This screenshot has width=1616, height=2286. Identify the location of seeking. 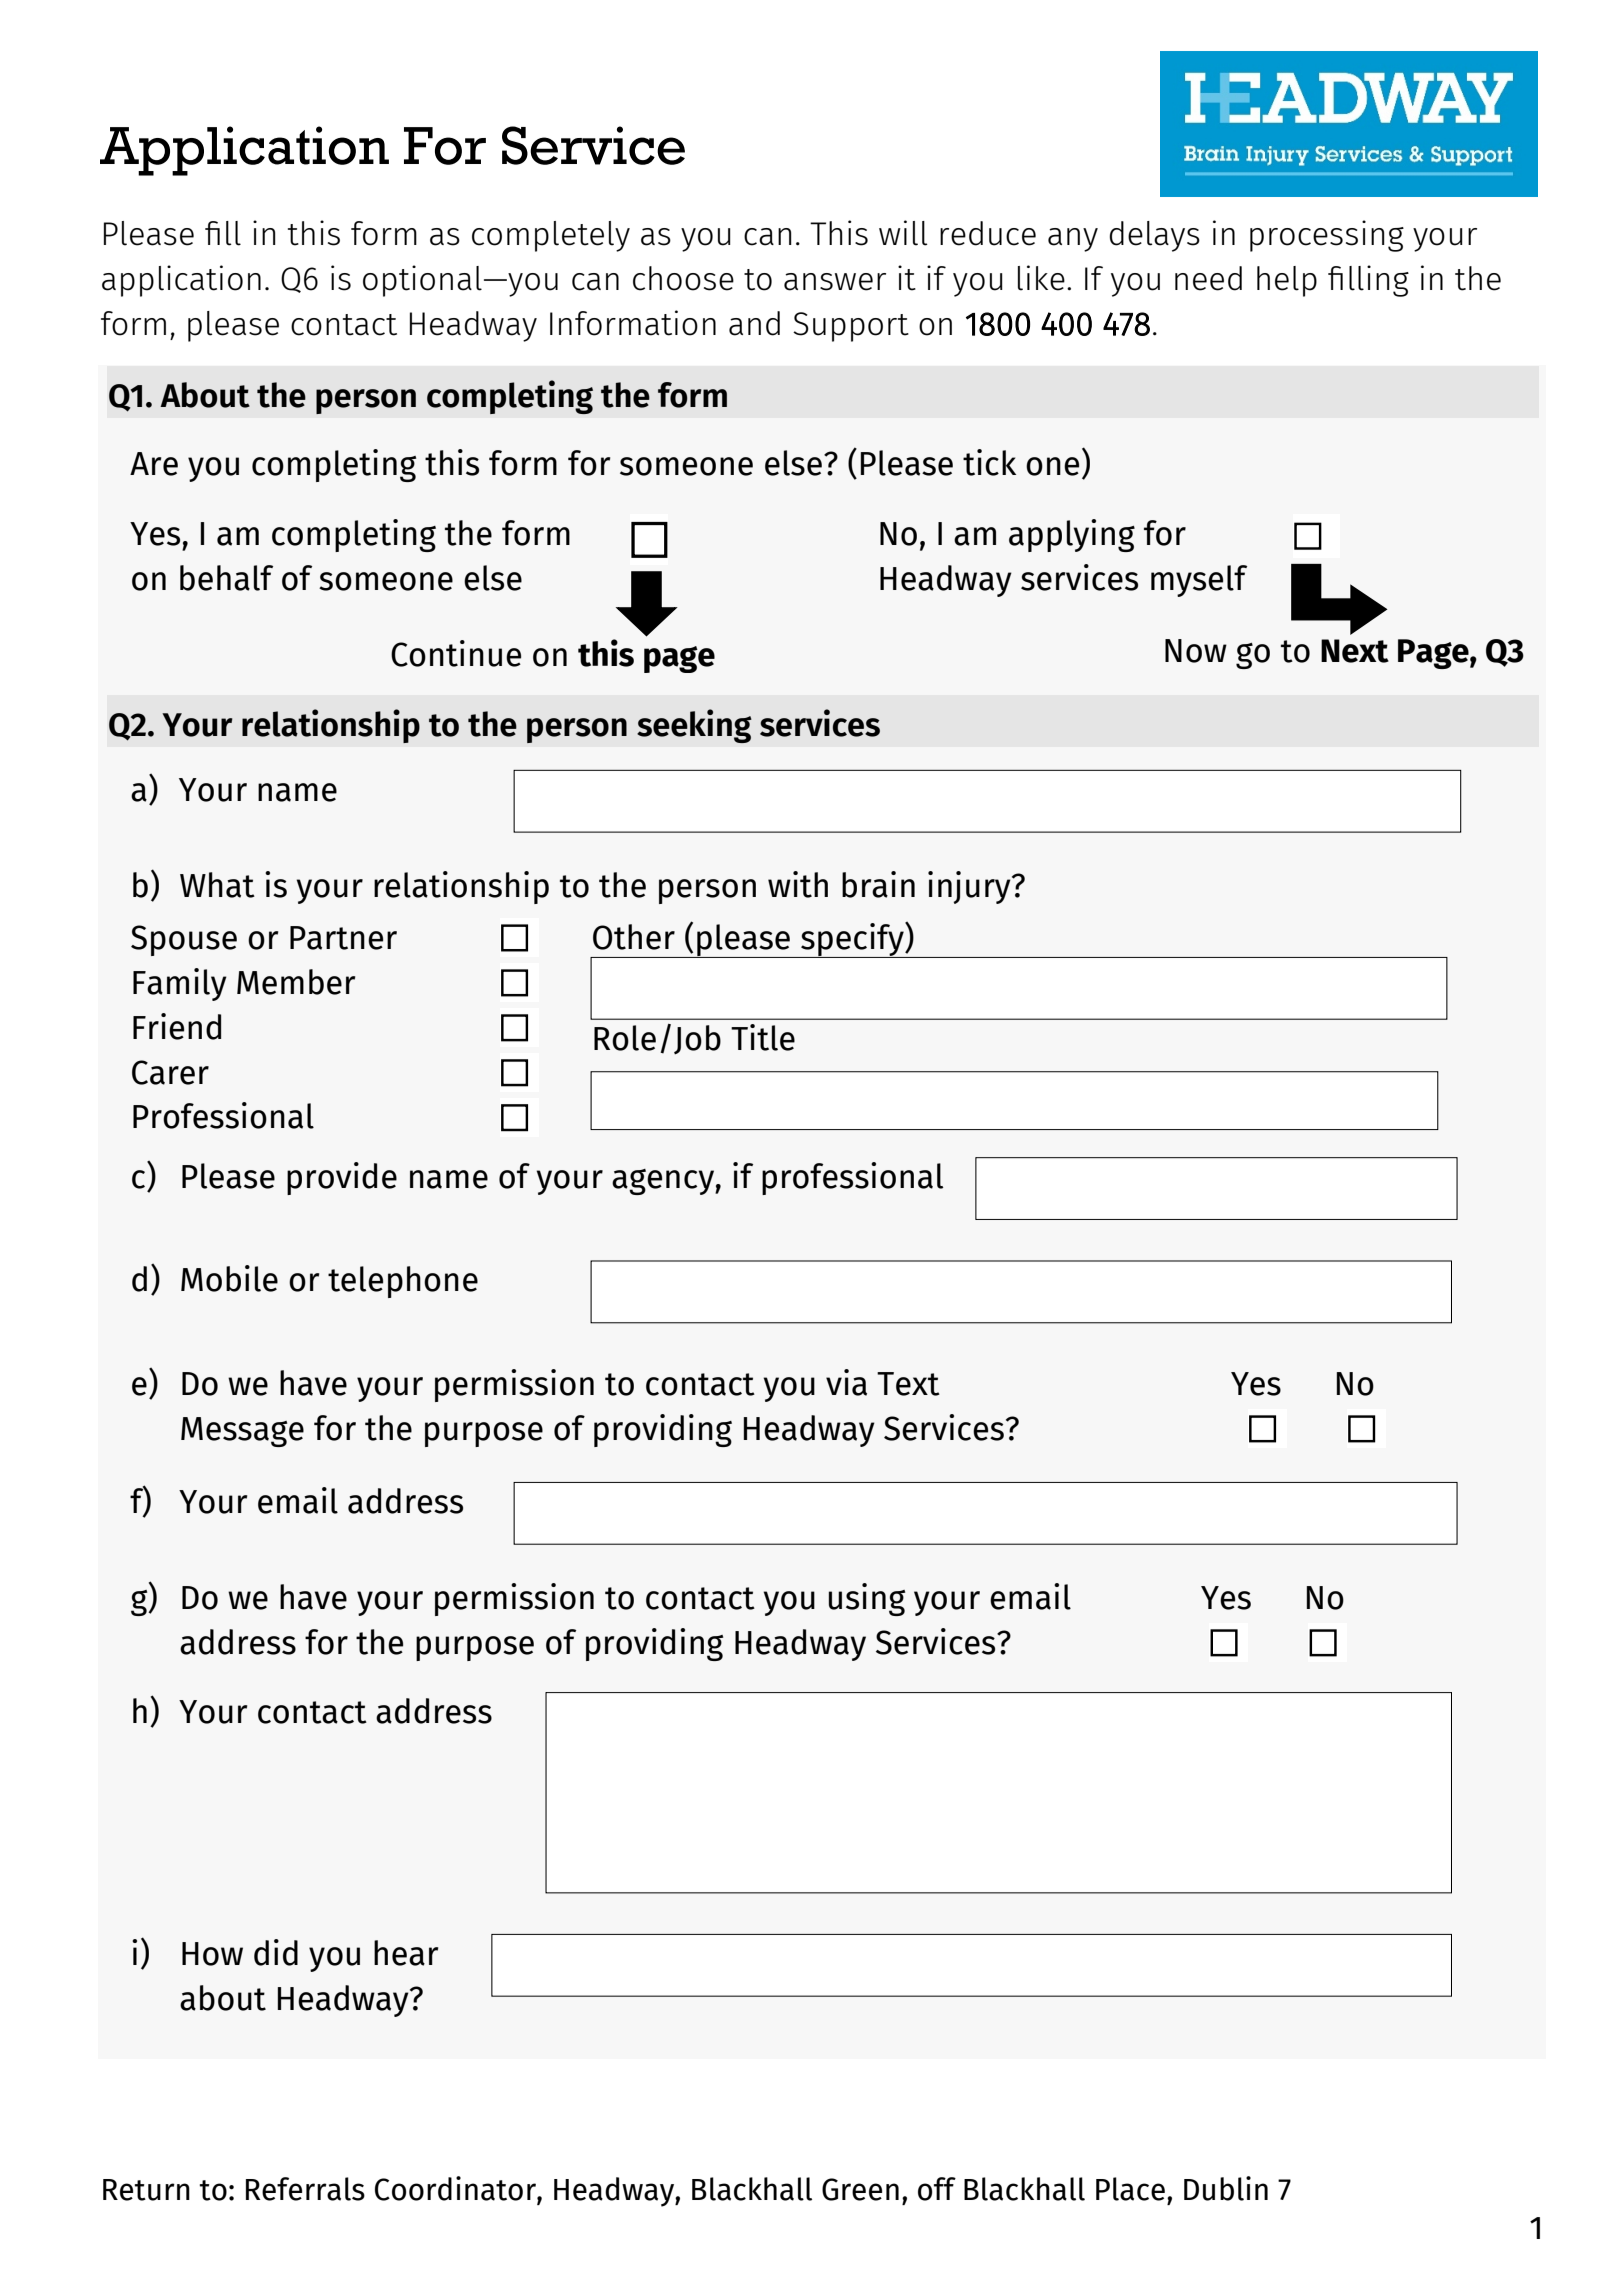
(694, 726).
